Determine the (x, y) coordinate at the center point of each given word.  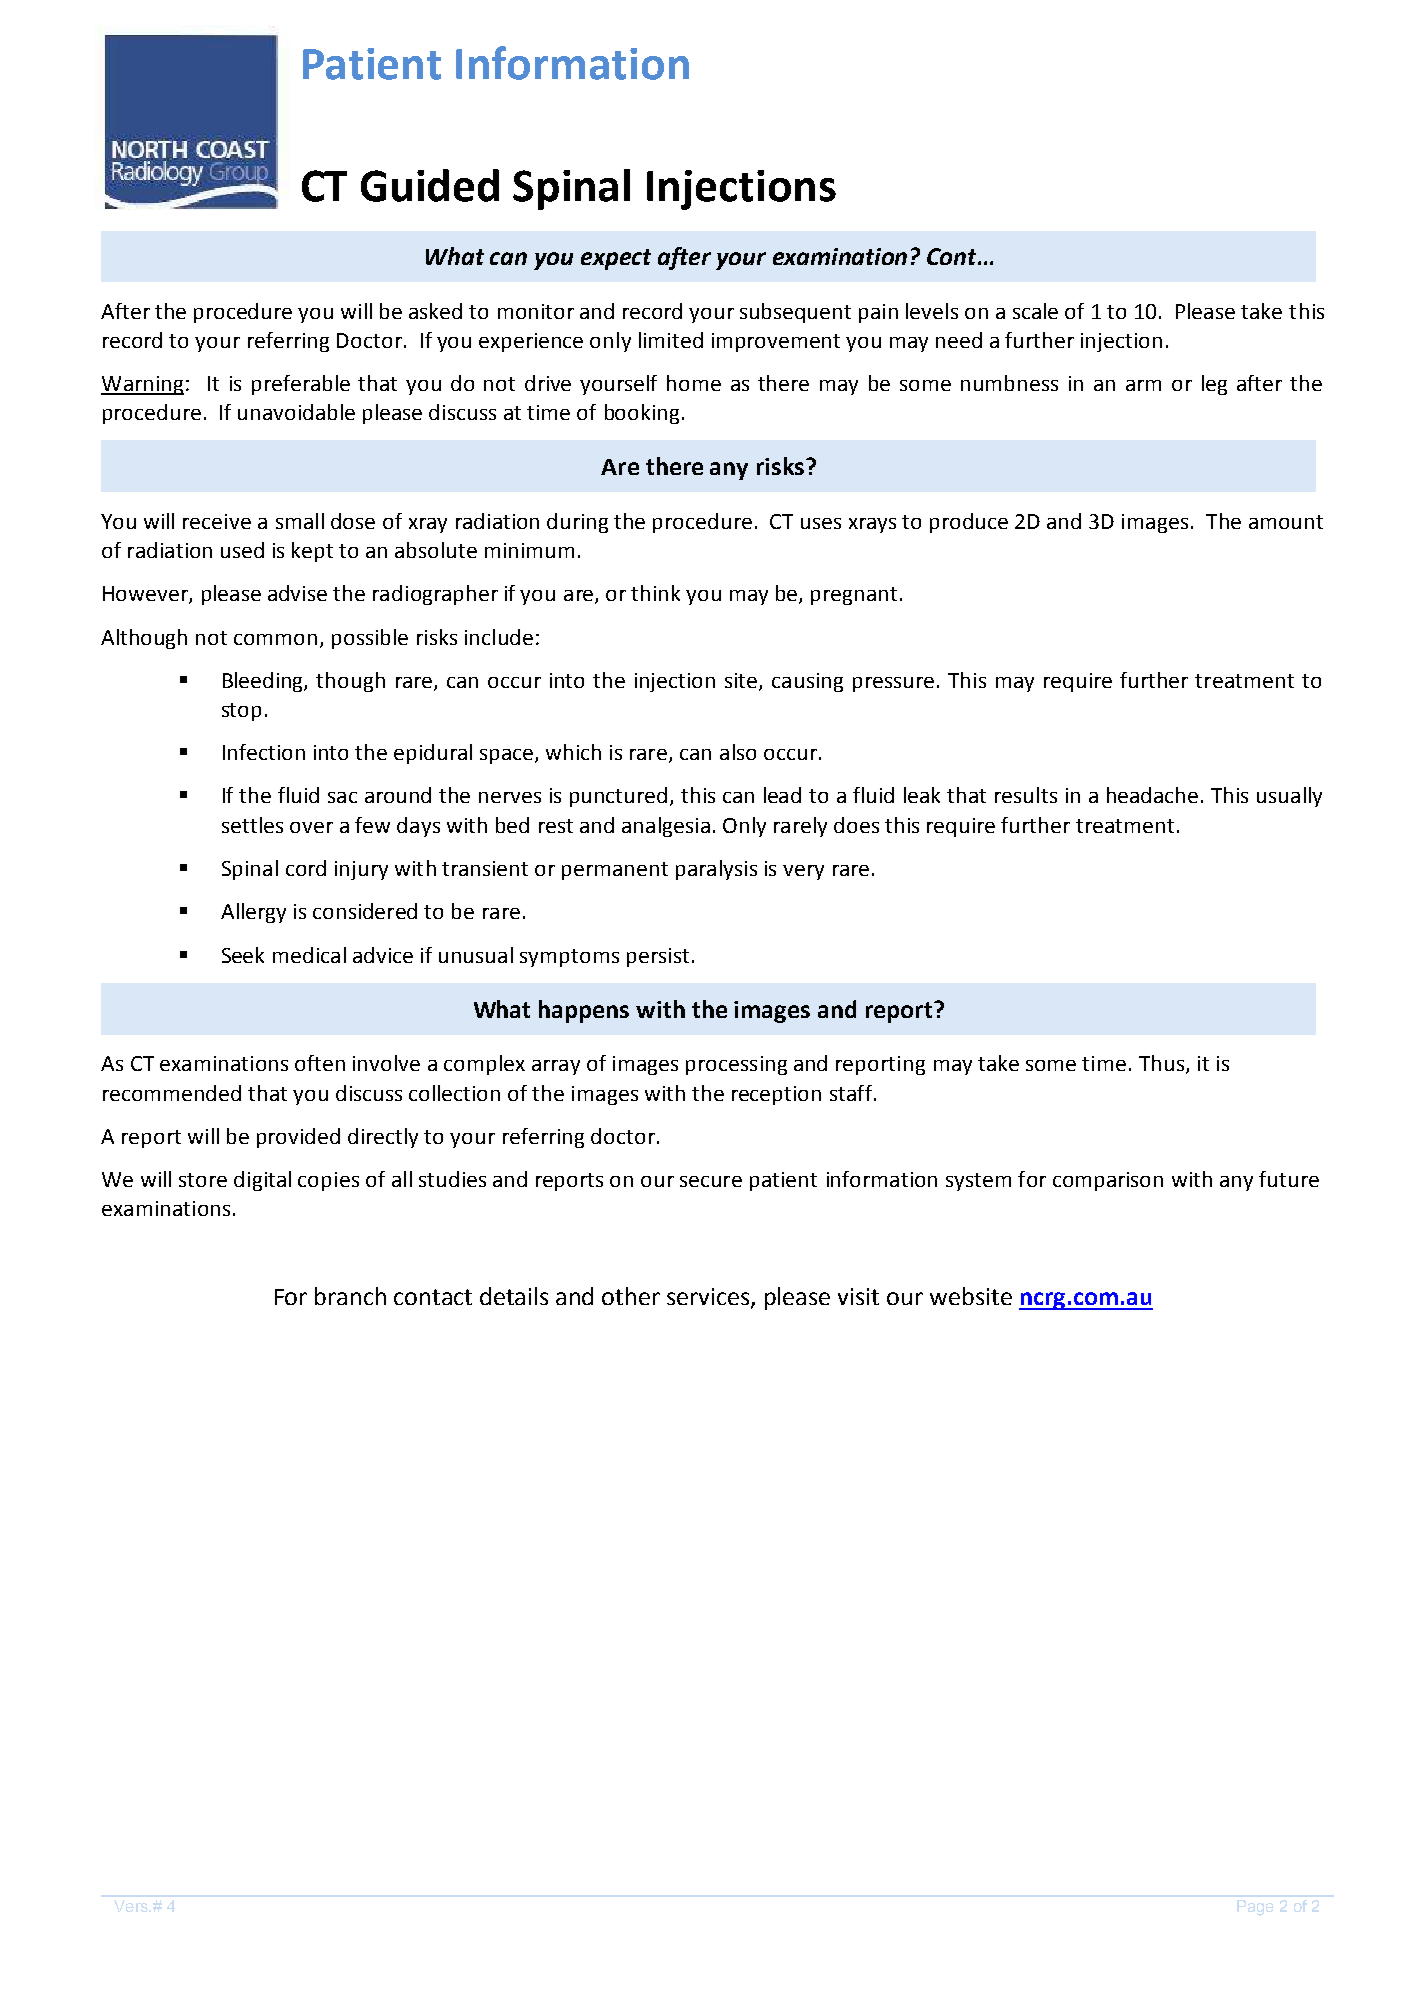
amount (1286, 522)
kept (312, 552)
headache (1152, 795)
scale (1035, 311)
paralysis (716, 870)
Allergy (253, 913)
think (655, 593)
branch (350, 1296)
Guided (430, 185)
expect (616, 259)
